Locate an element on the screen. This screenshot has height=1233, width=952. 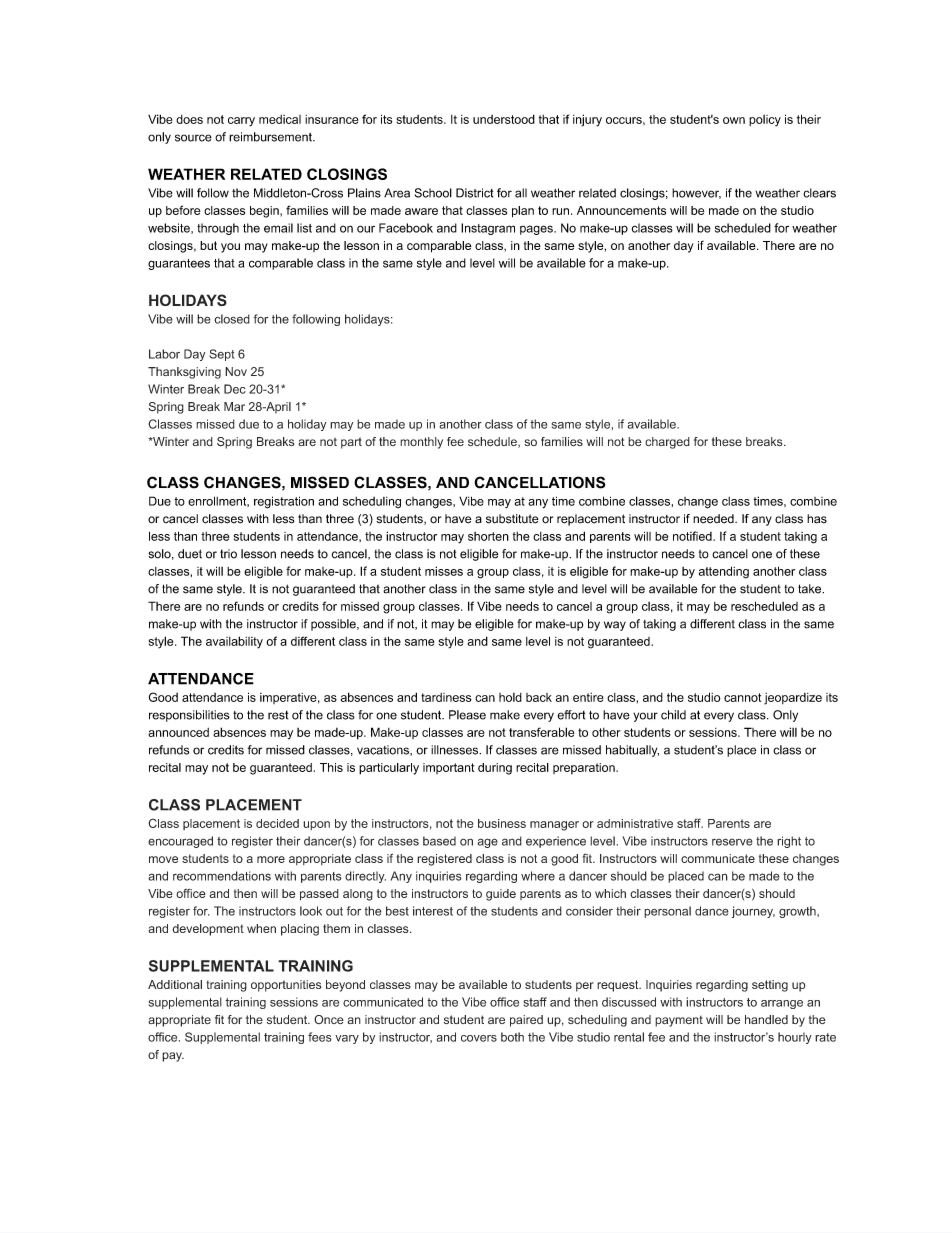
attending is located at coordinates (724, 572).
